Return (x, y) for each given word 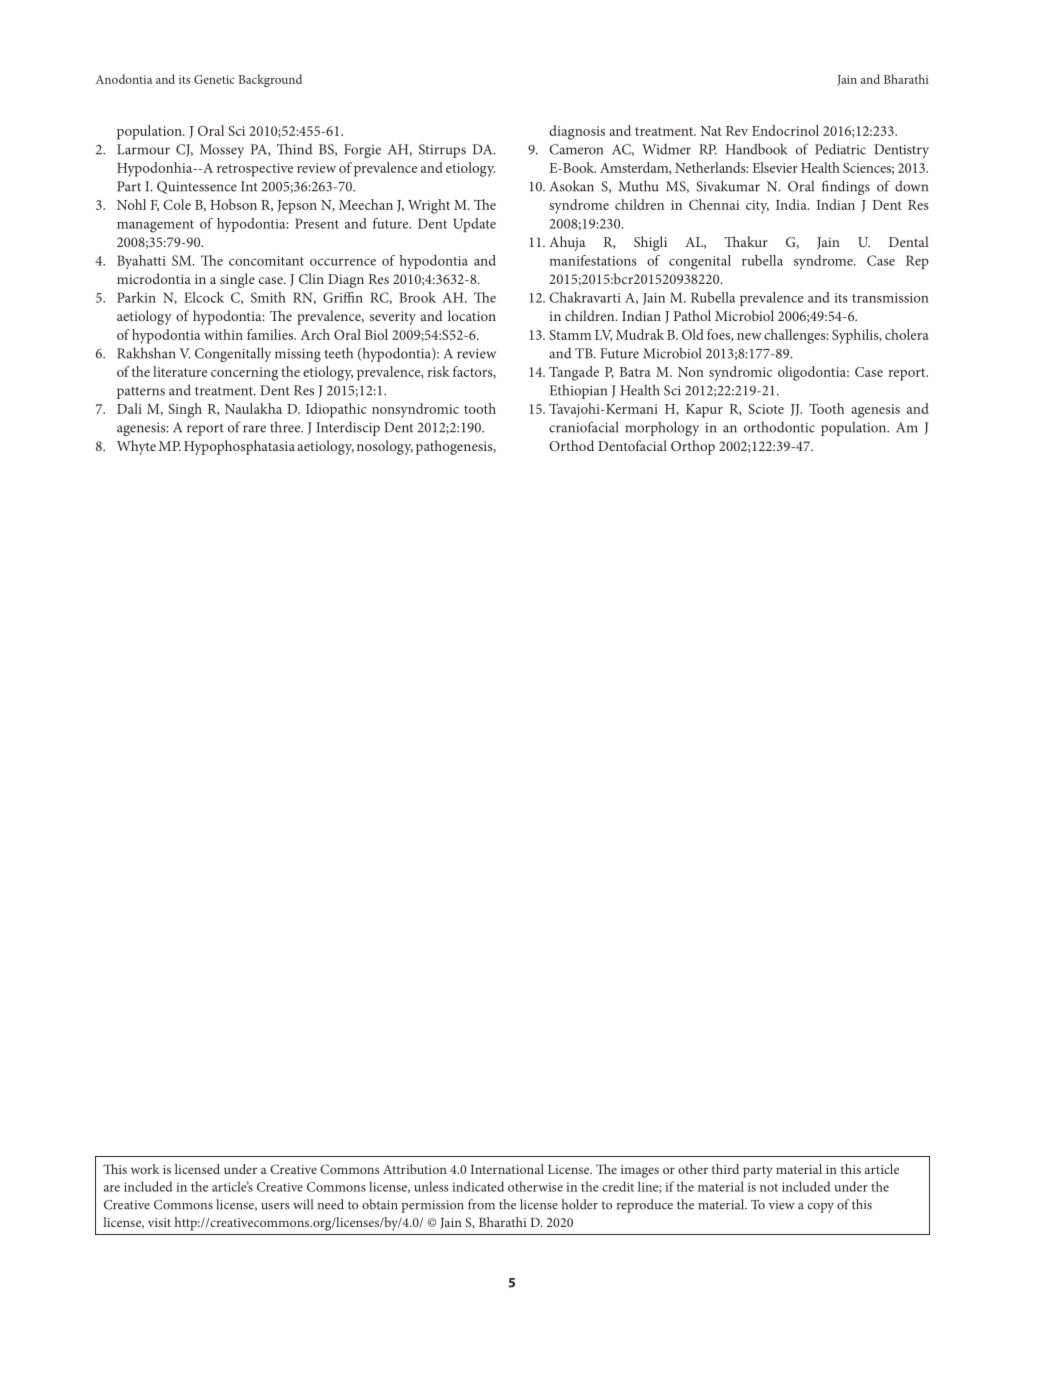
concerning (244, 374)
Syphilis (856, 336)
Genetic (214, 79)
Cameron (576, 149)
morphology (662, 428)
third (725, 1169)
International (507, 1169)
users (275, 1206)
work (145, 1169)
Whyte (136, 447)
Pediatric (840, 149)
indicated (478, 1186)
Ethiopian (578, 392)
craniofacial (583, 427)
